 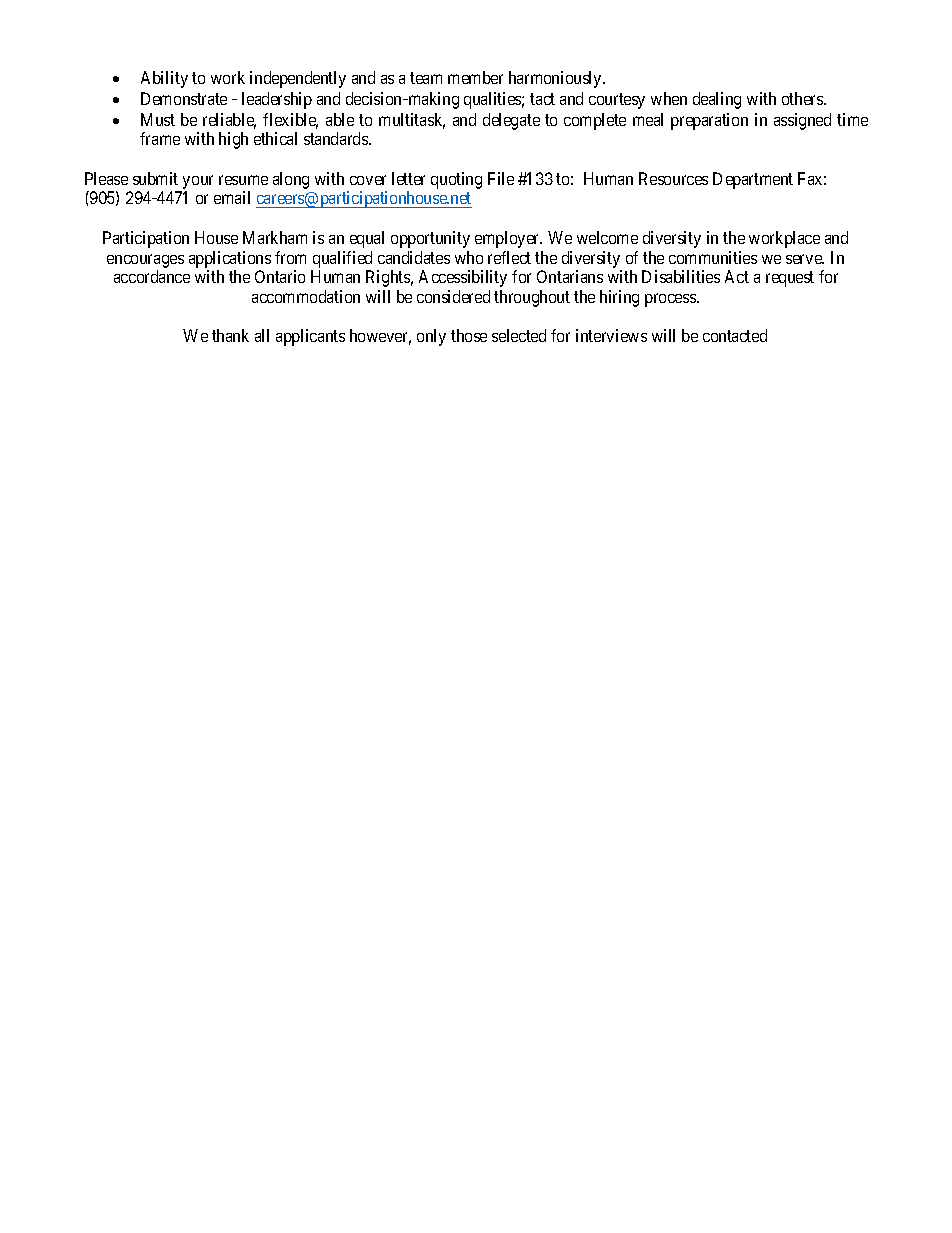 I want to click on those, so click(x=469, y=335).
